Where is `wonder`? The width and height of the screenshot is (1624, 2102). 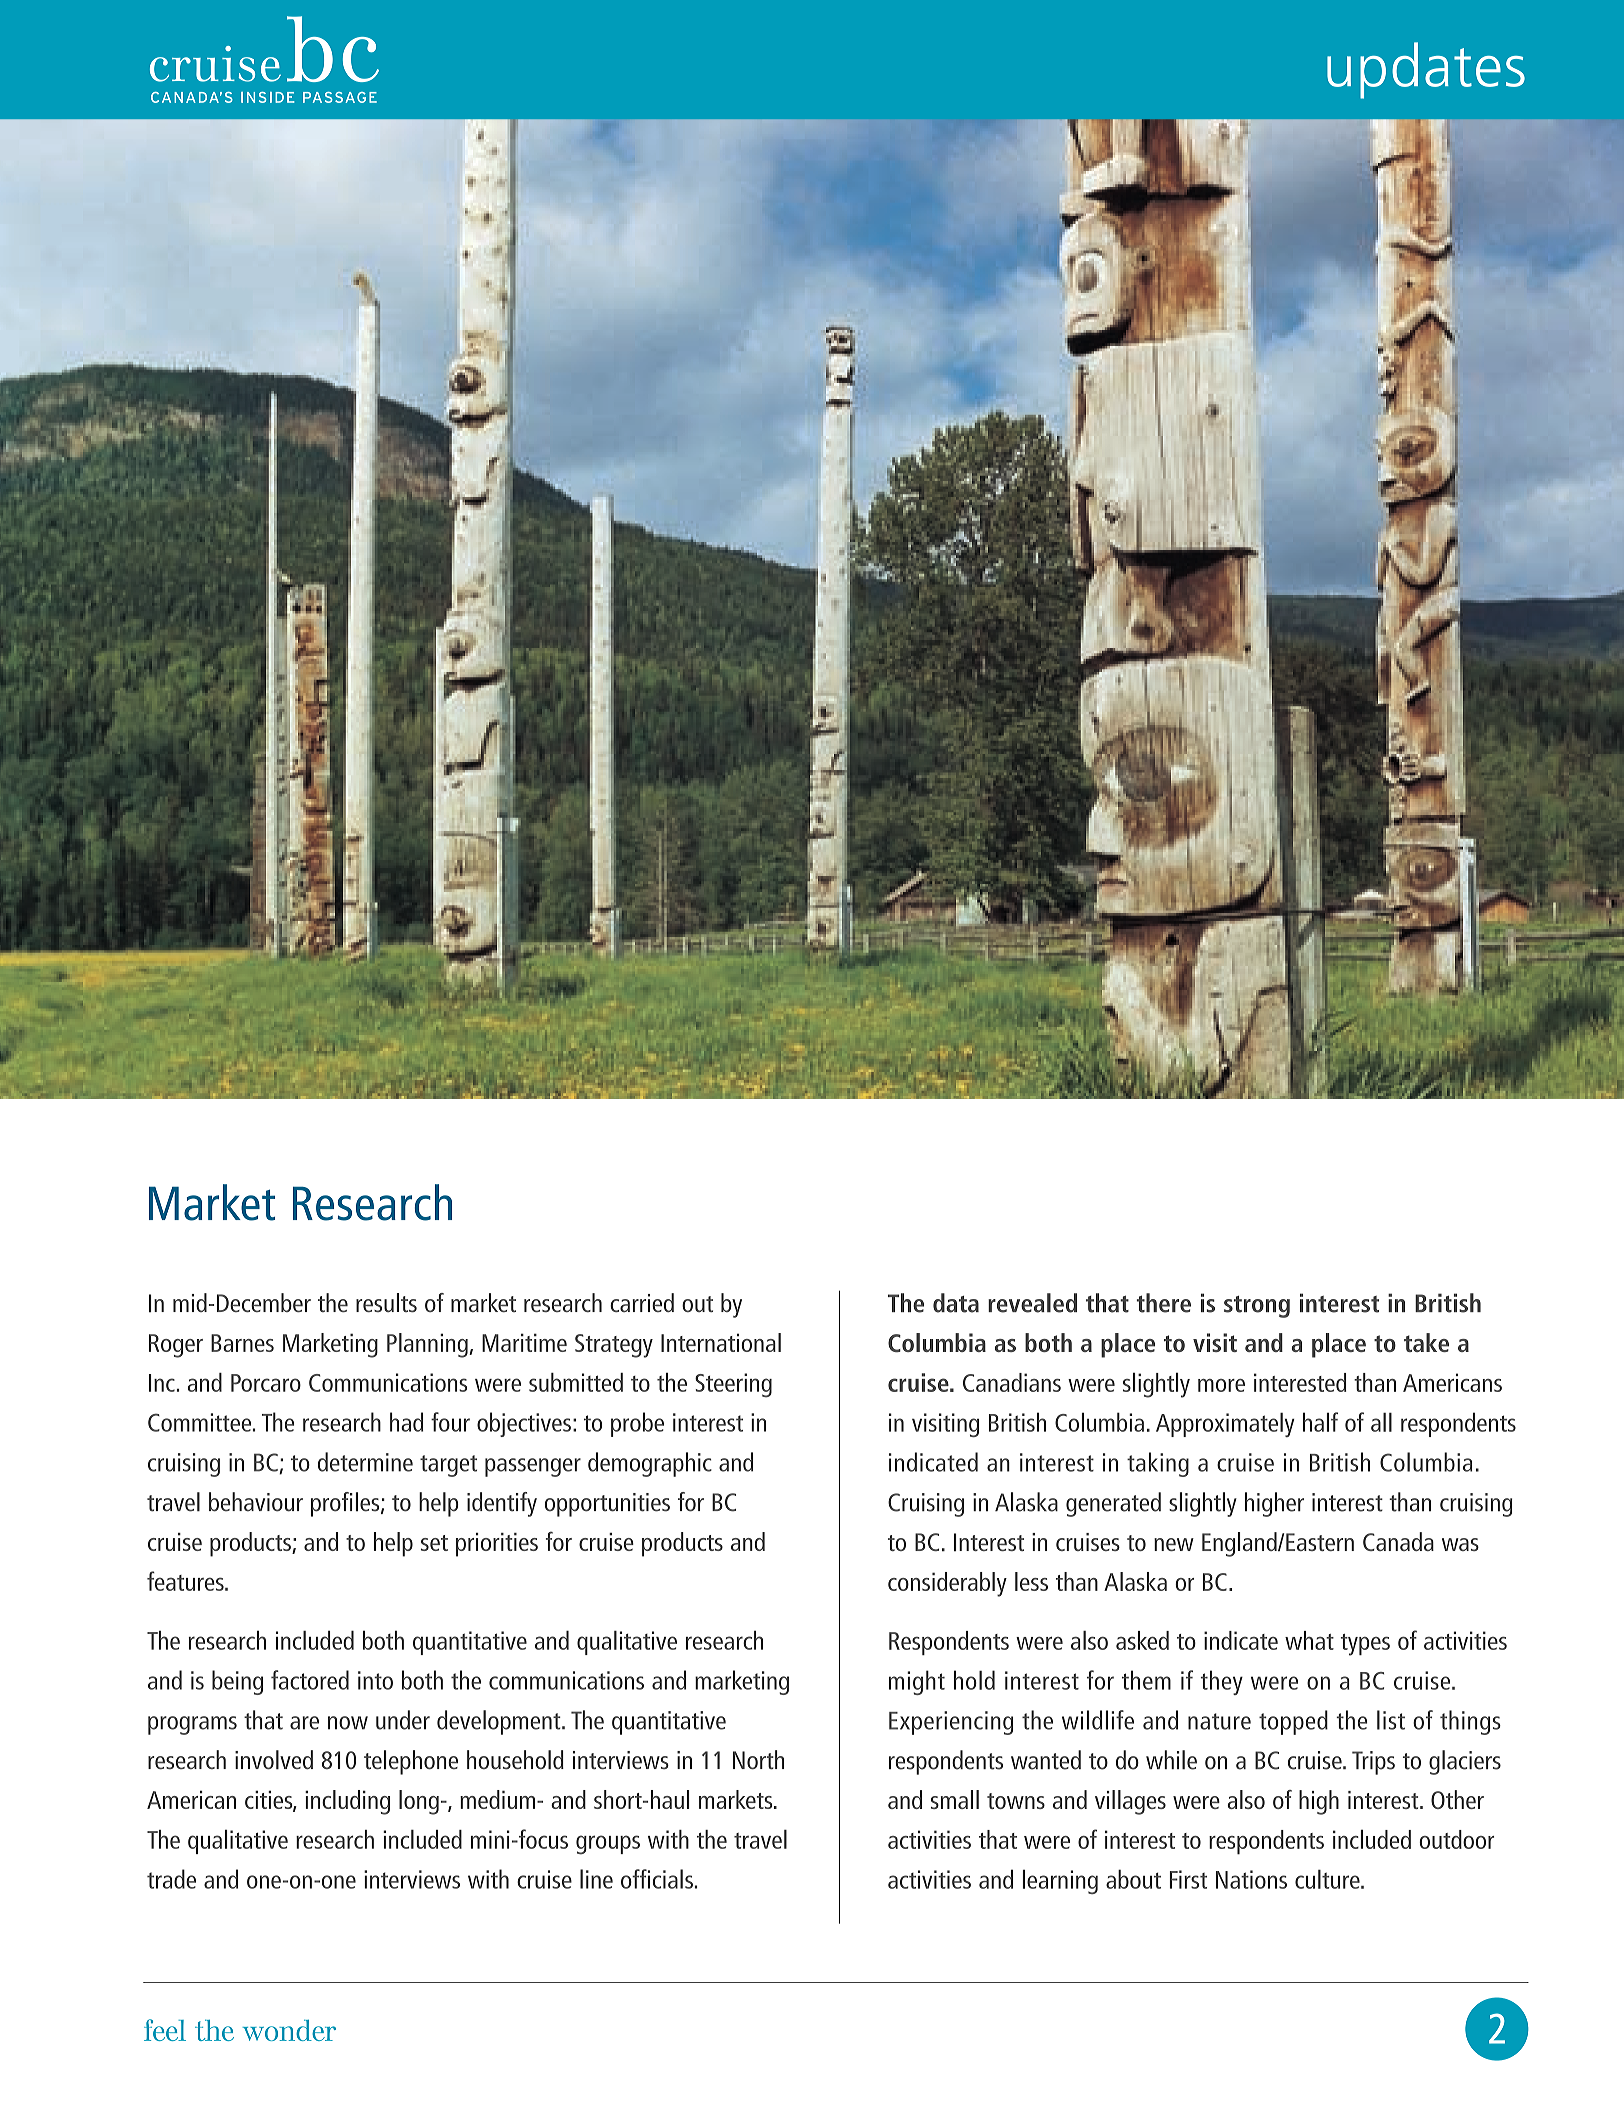 wonder is located at coordinates (289, 2030).
